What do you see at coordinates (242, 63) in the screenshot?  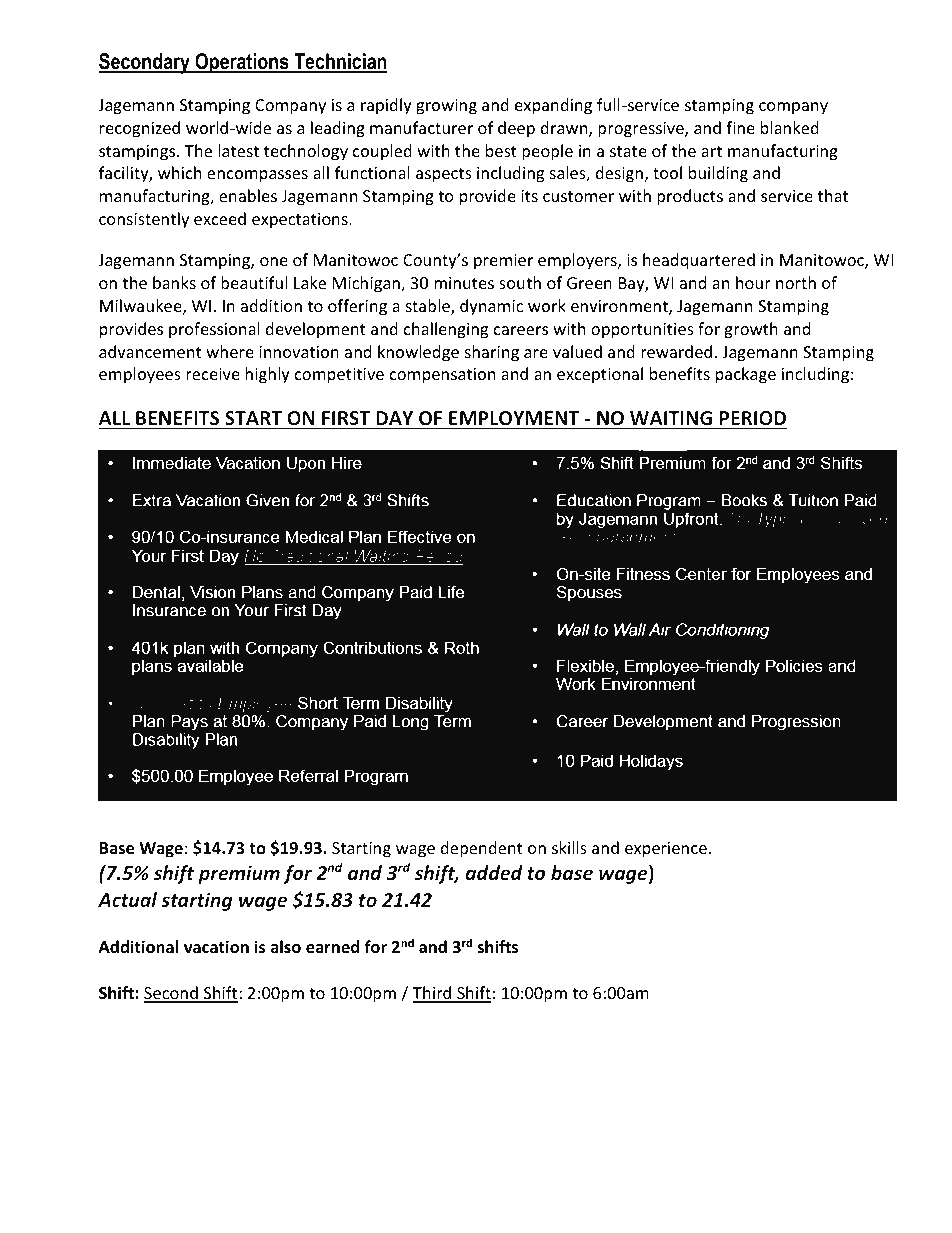 I see `Operations` at bounding box center [242, 63].
